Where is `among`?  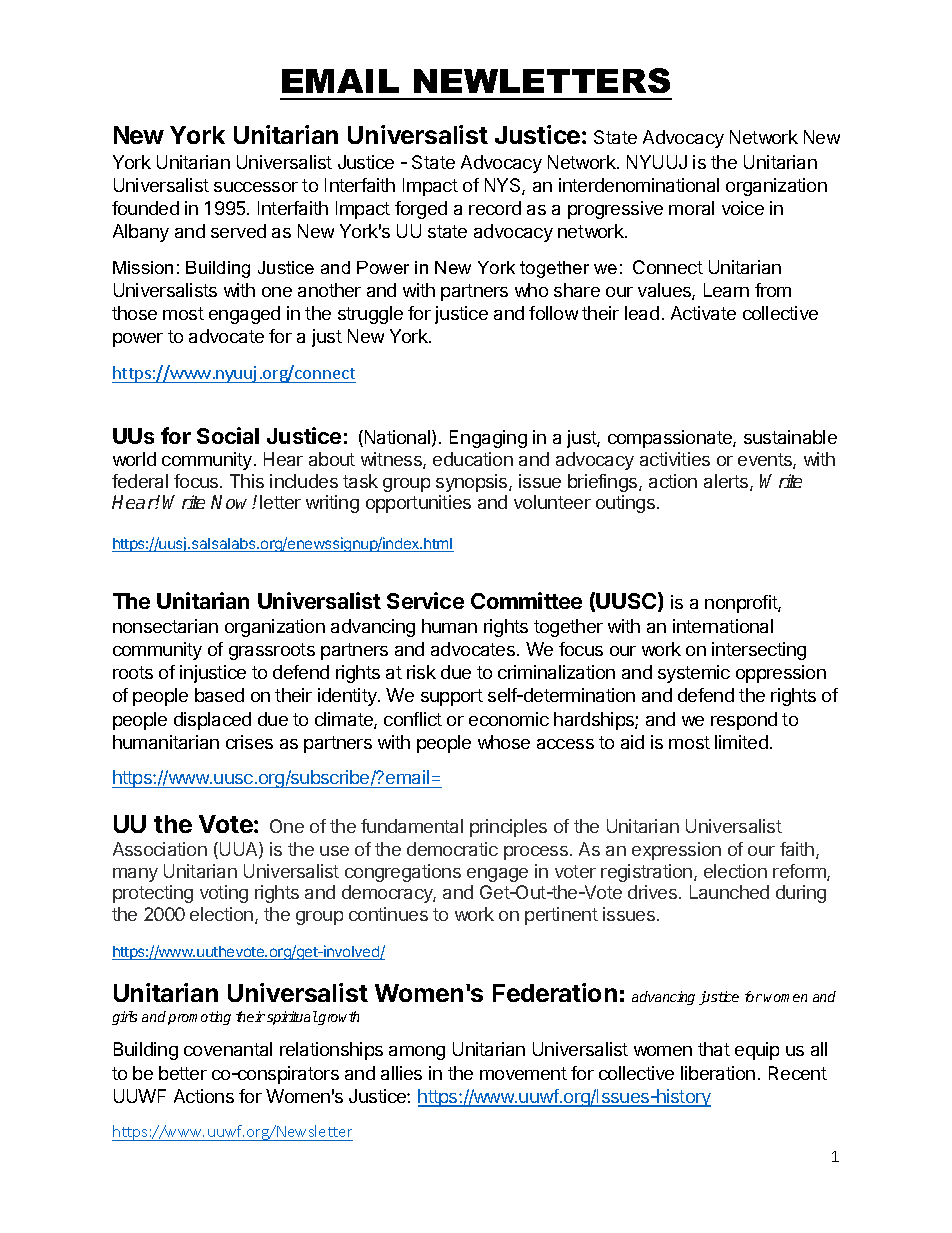 among is located at coordinates (417, 1053).
